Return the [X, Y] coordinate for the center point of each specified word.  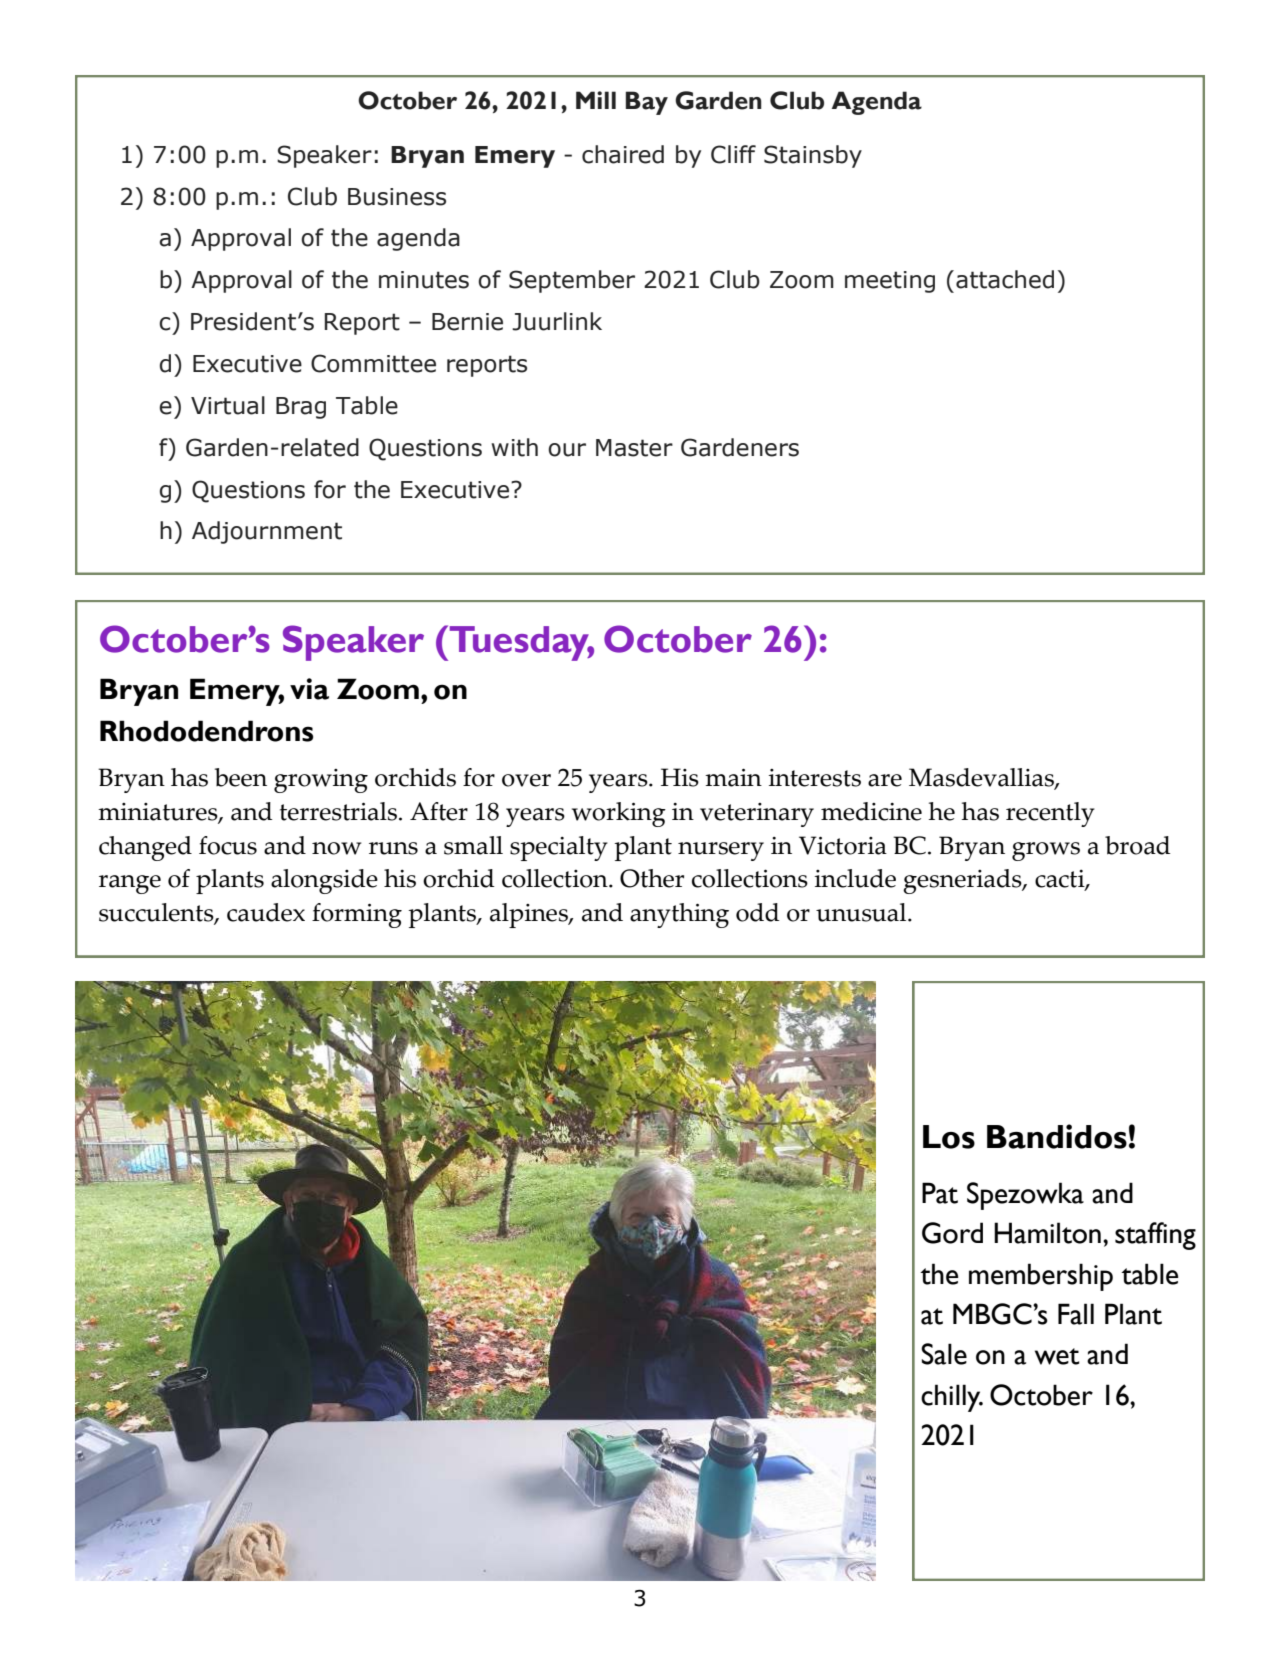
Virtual [228, 405]
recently [1050, 814]
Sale [944, 1354]
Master [634, 448]
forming [357, 915]
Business [397, 197]
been [241, 777]
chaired [623, 154]
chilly [952, 1398]
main [733, 777]
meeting [890, 282]
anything [679, 915]
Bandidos [1057, 1136]
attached [1005, 279]
